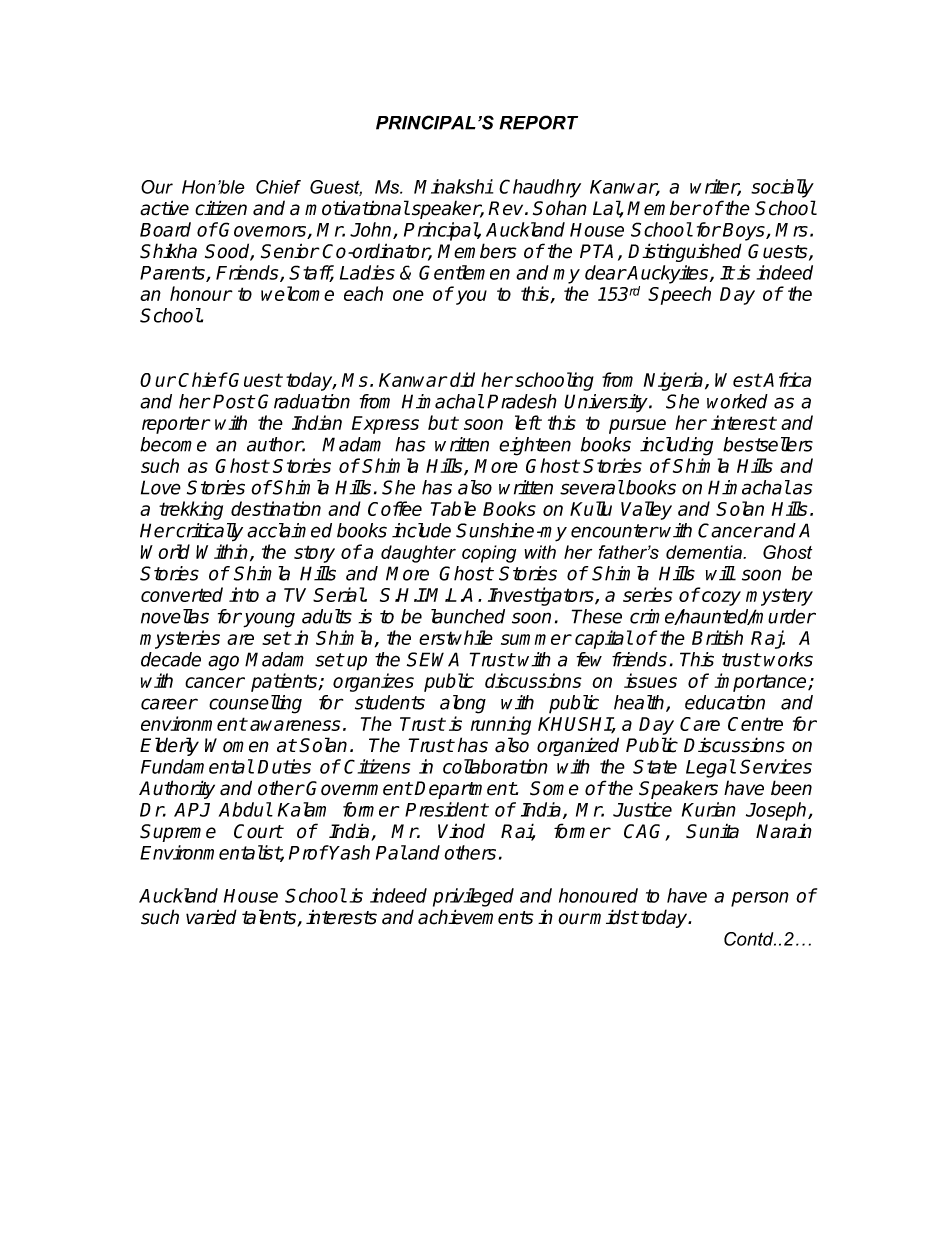 Image resolution: width=952 pixels, height=1233 pixels. I want to click on John, so click(372, 230).
